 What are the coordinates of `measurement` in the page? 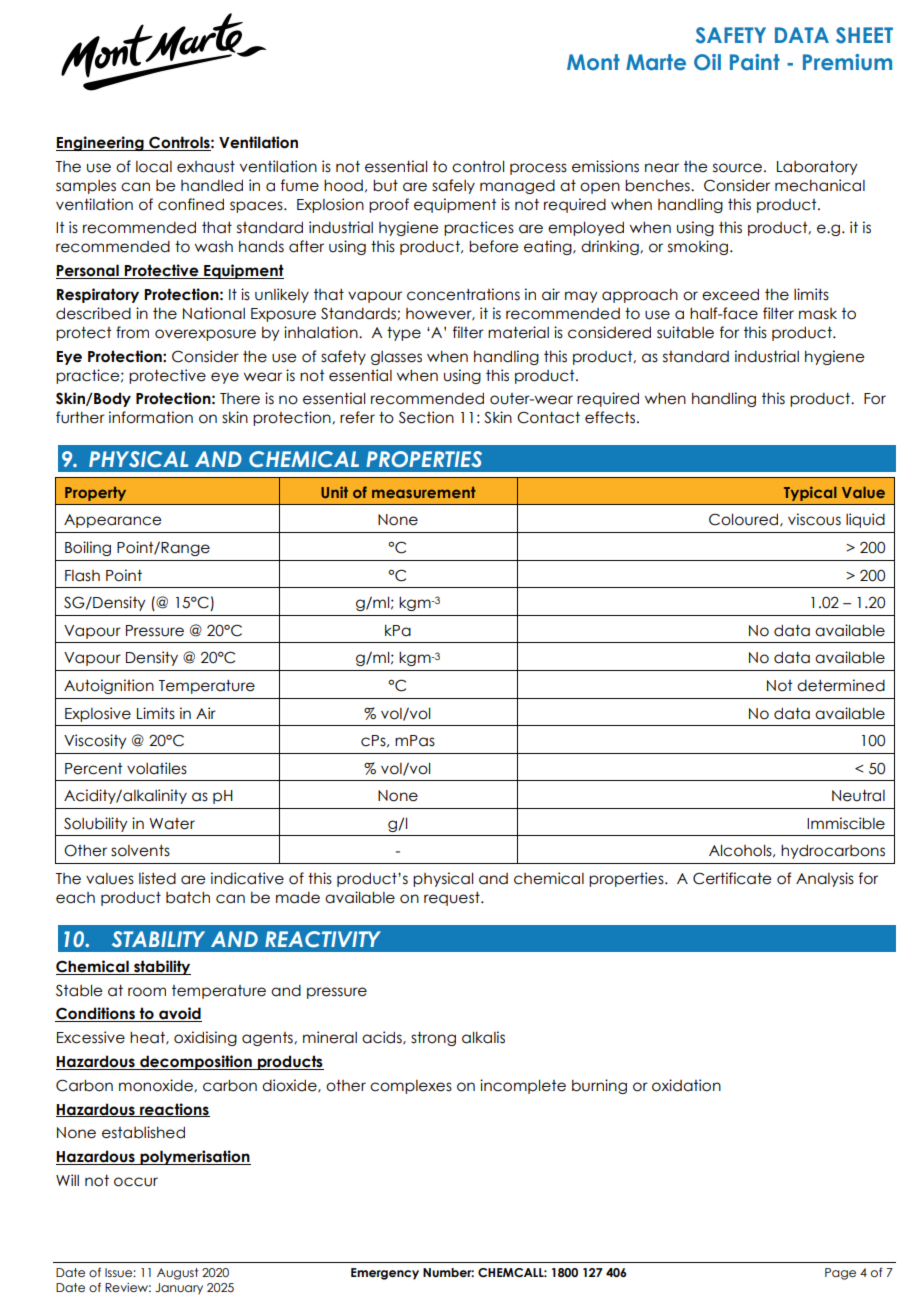 It's located at (424, 492).
